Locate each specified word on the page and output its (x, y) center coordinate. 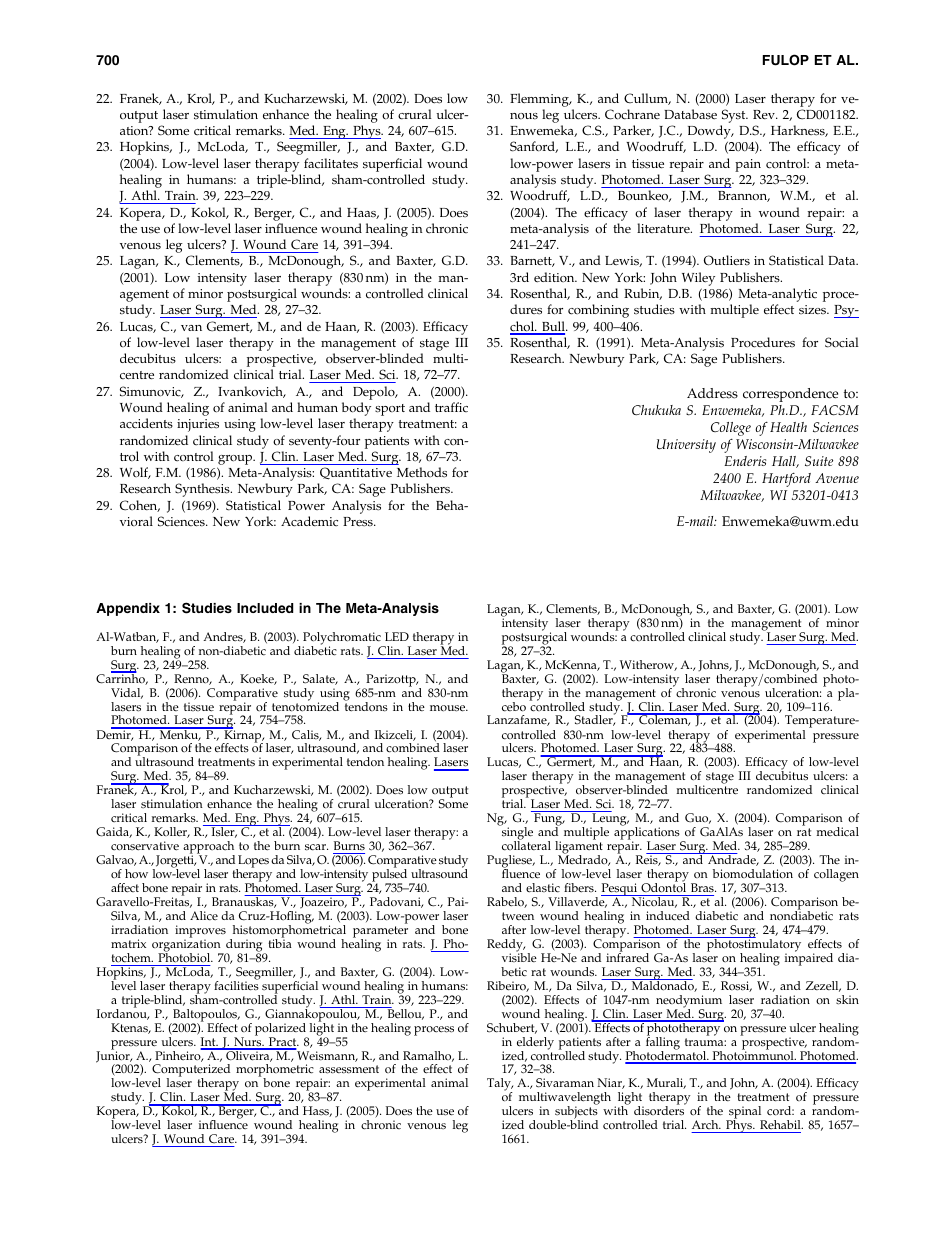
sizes (813, 309)
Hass (317, 1111)
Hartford (786, 480)
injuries (198, 425)
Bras (703, 887)
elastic (543, 888)
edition (555, 277)
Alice (204, 916)
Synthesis (203, 490)
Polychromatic (343, 639)
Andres (224, 637)
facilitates (331, 163)
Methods (422, 472)
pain (748, 165)
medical (837, 831)
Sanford (534, 147)
